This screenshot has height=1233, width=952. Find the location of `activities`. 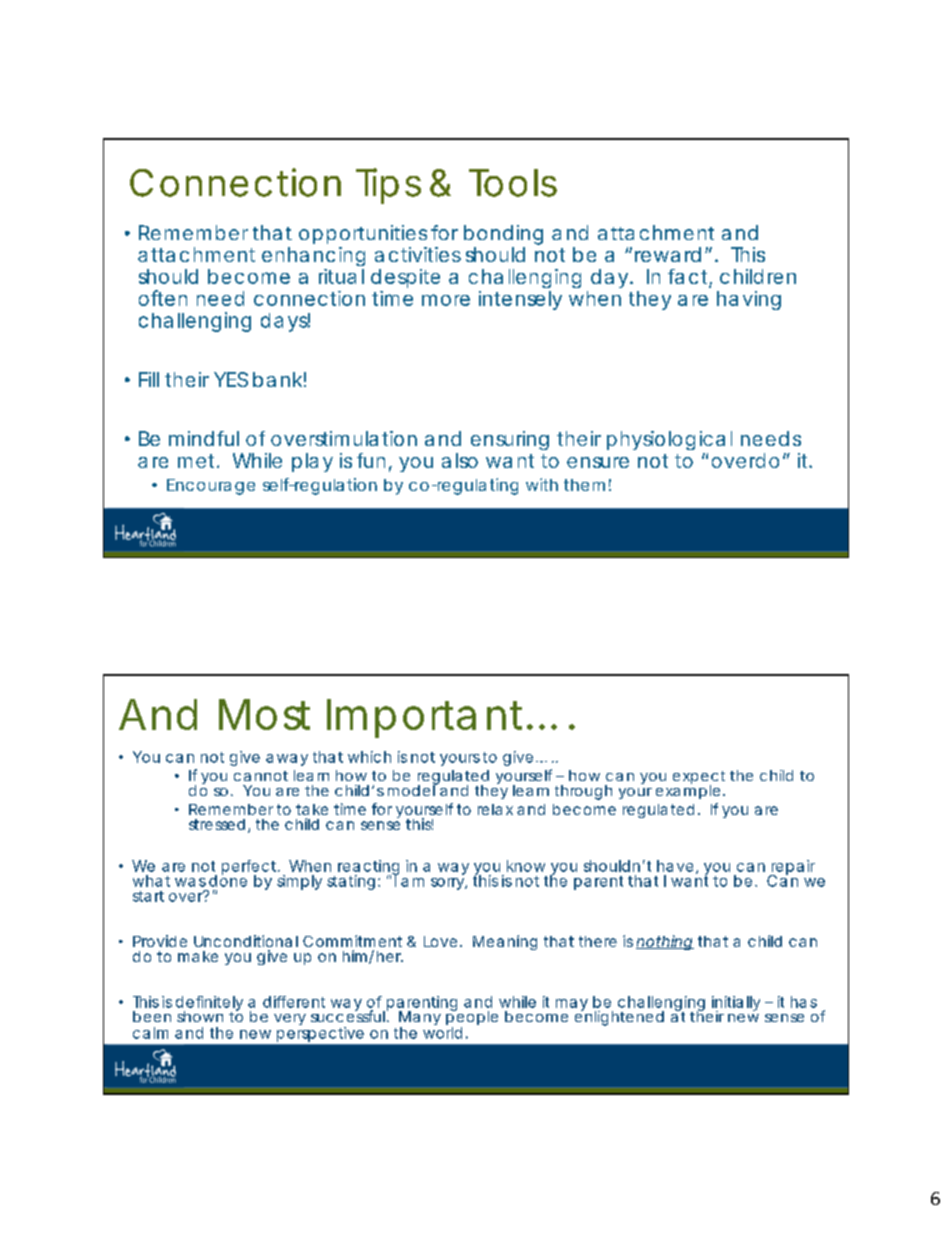

activities is located at coordinates (418, 254).
